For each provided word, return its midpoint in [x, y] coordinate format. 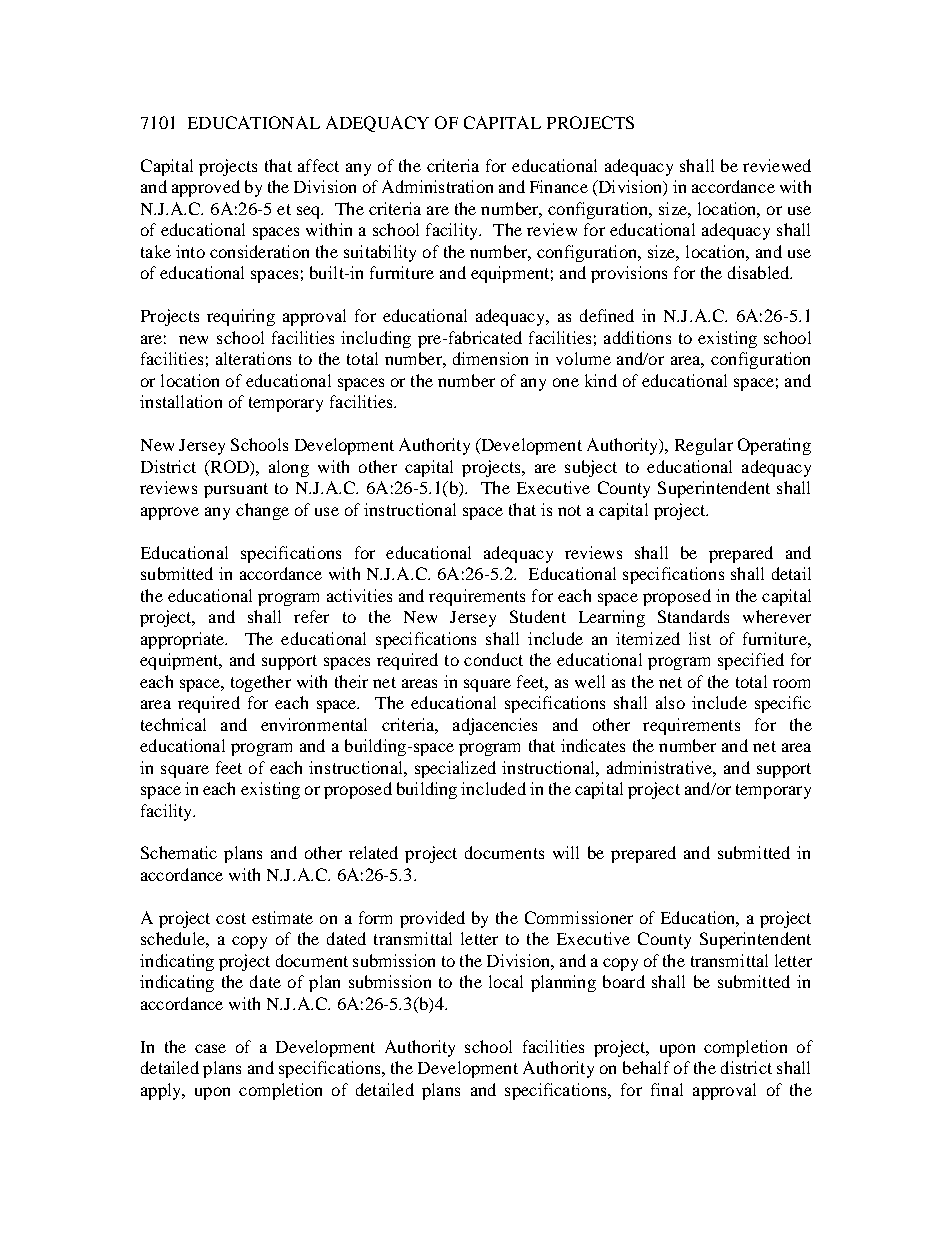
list [700, 638]
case [210, 1048]
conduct [493, 659]
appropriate [184, 640]
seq [310, 212]
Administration [437, 186]
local [506, 981]
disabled [760, 272]
